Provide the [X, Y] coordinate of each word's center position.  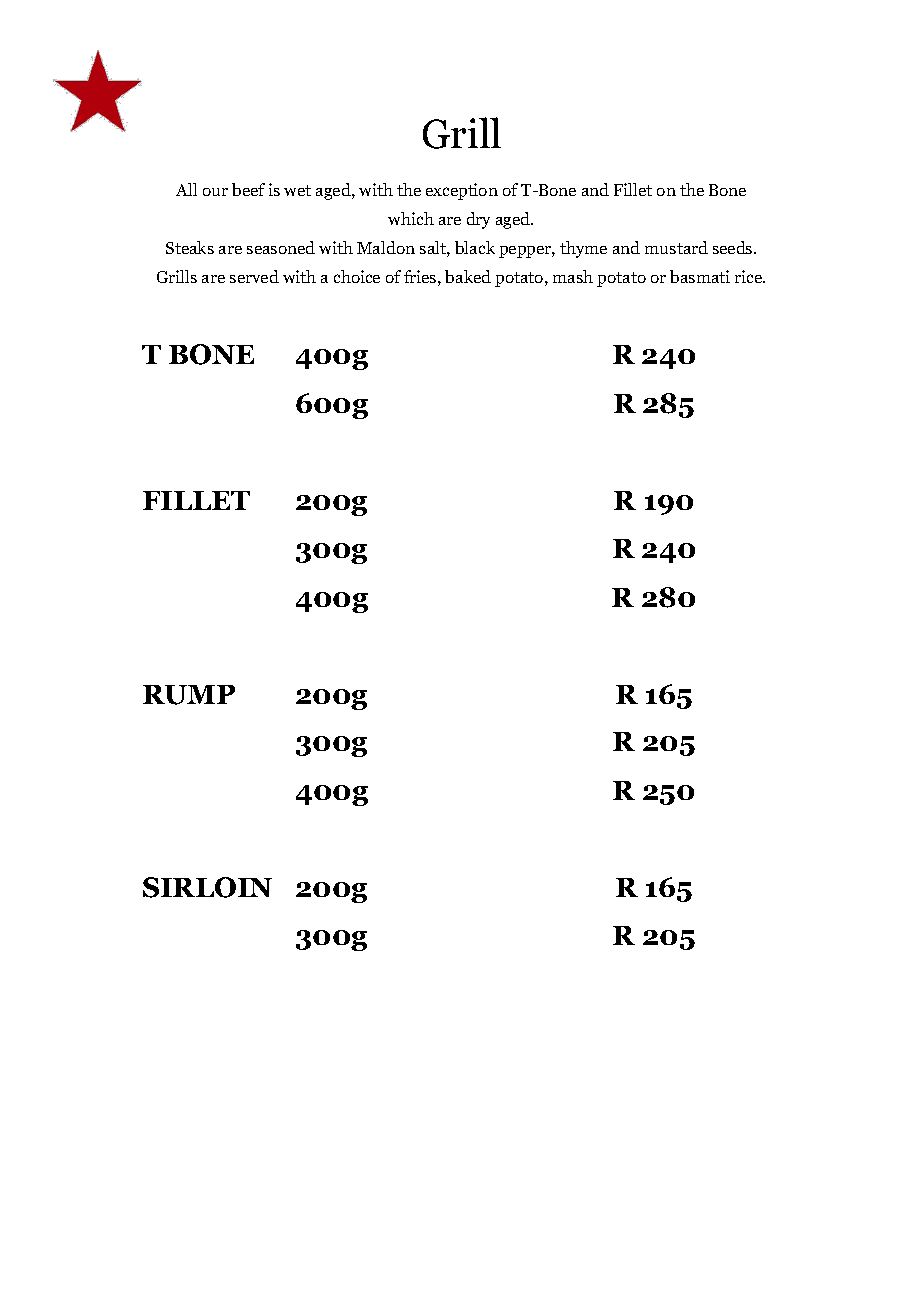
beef [248, 189]
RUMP [189, 695]
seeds [734, 247]
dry [478, 220]
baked [468, 276]
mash [573, 276]
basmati [700, 276]
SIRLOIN [207, 887]
